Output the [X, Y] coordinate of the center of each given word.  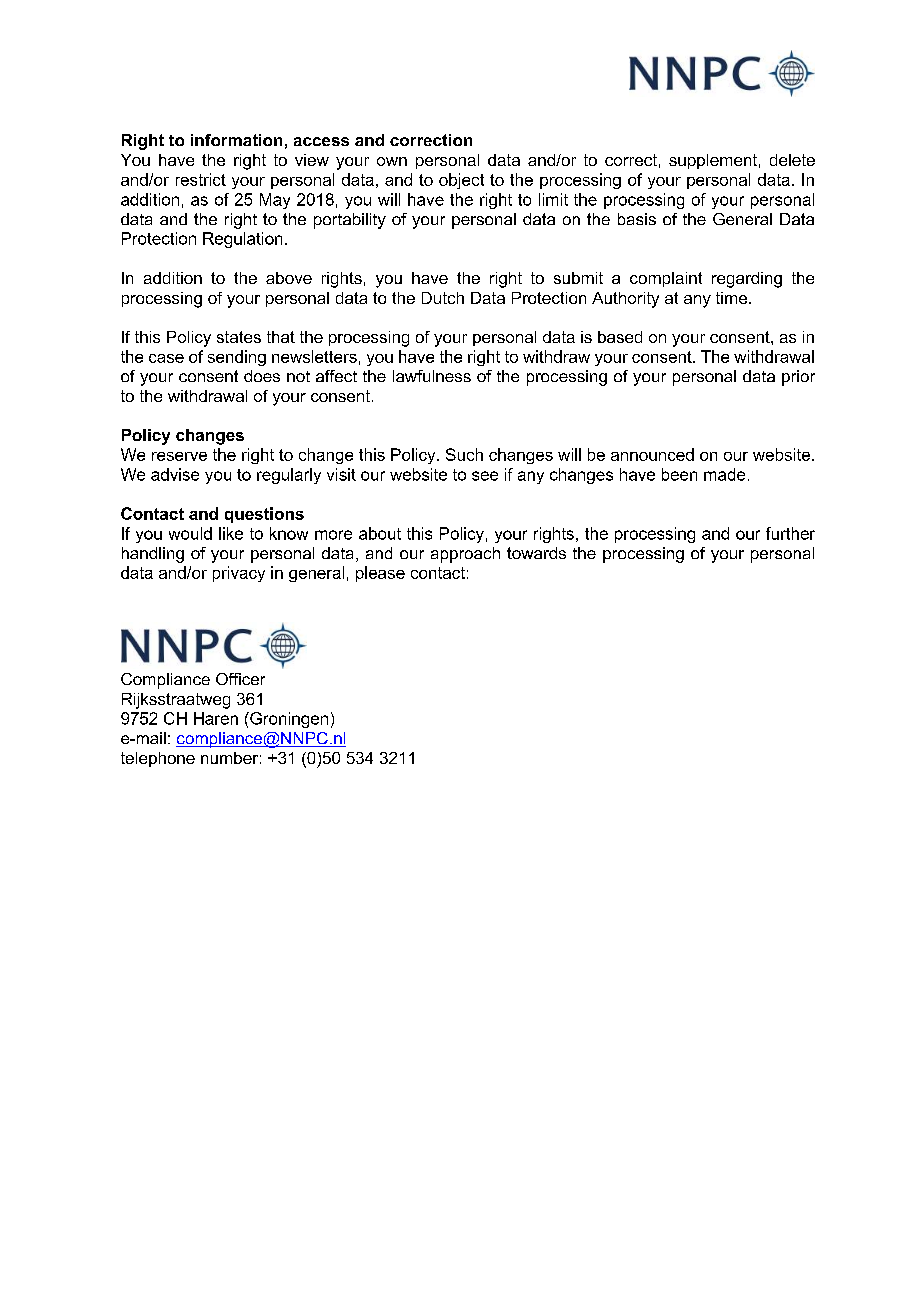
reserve [179, 456]
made [724, 474]
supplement [713, 161]
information [236, 140]
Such [464, 454]
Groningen [288, 720]
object [461, 181]
